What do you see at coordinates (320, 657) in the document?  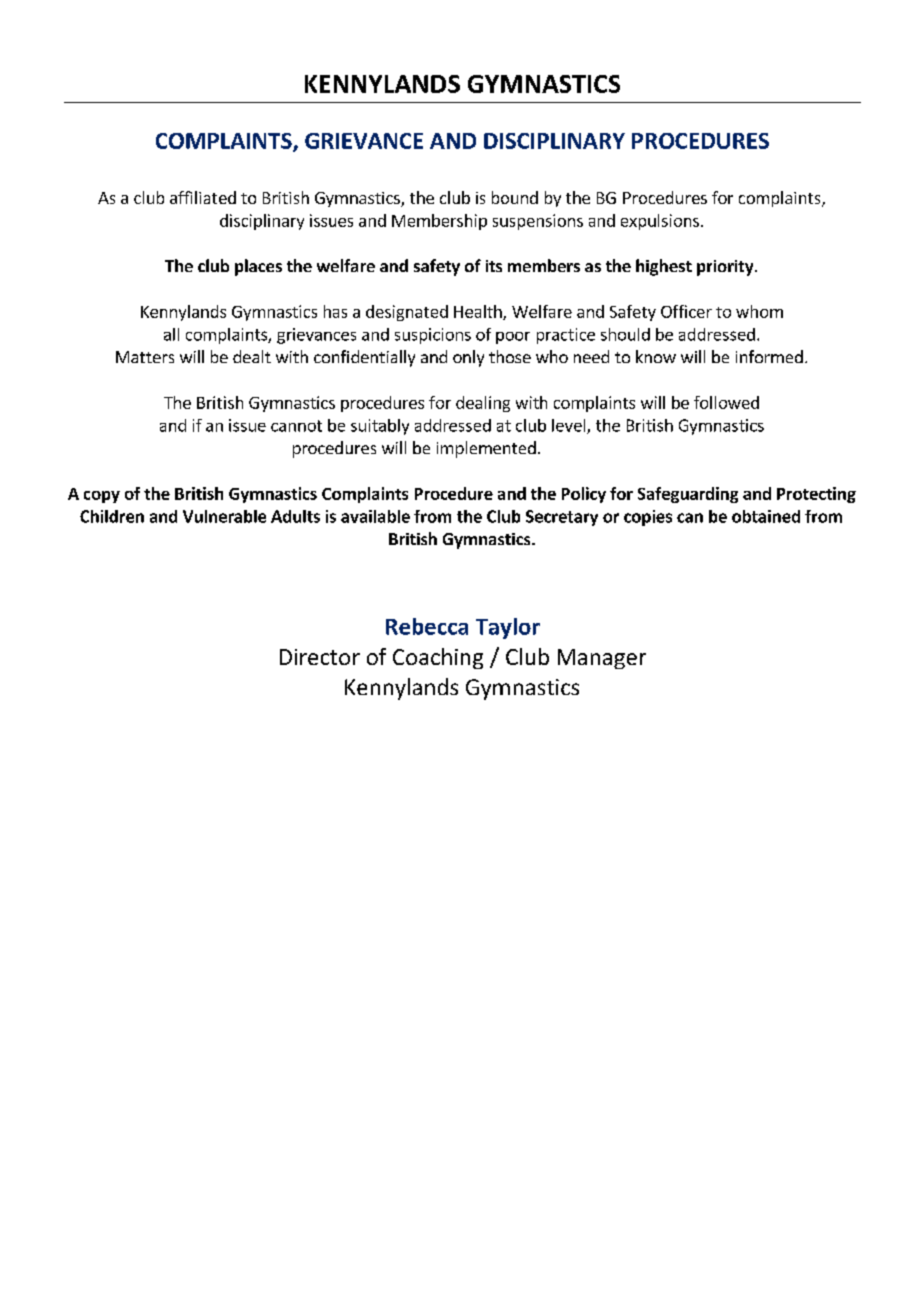 I see `Director` at bounding box center [320, 657].
